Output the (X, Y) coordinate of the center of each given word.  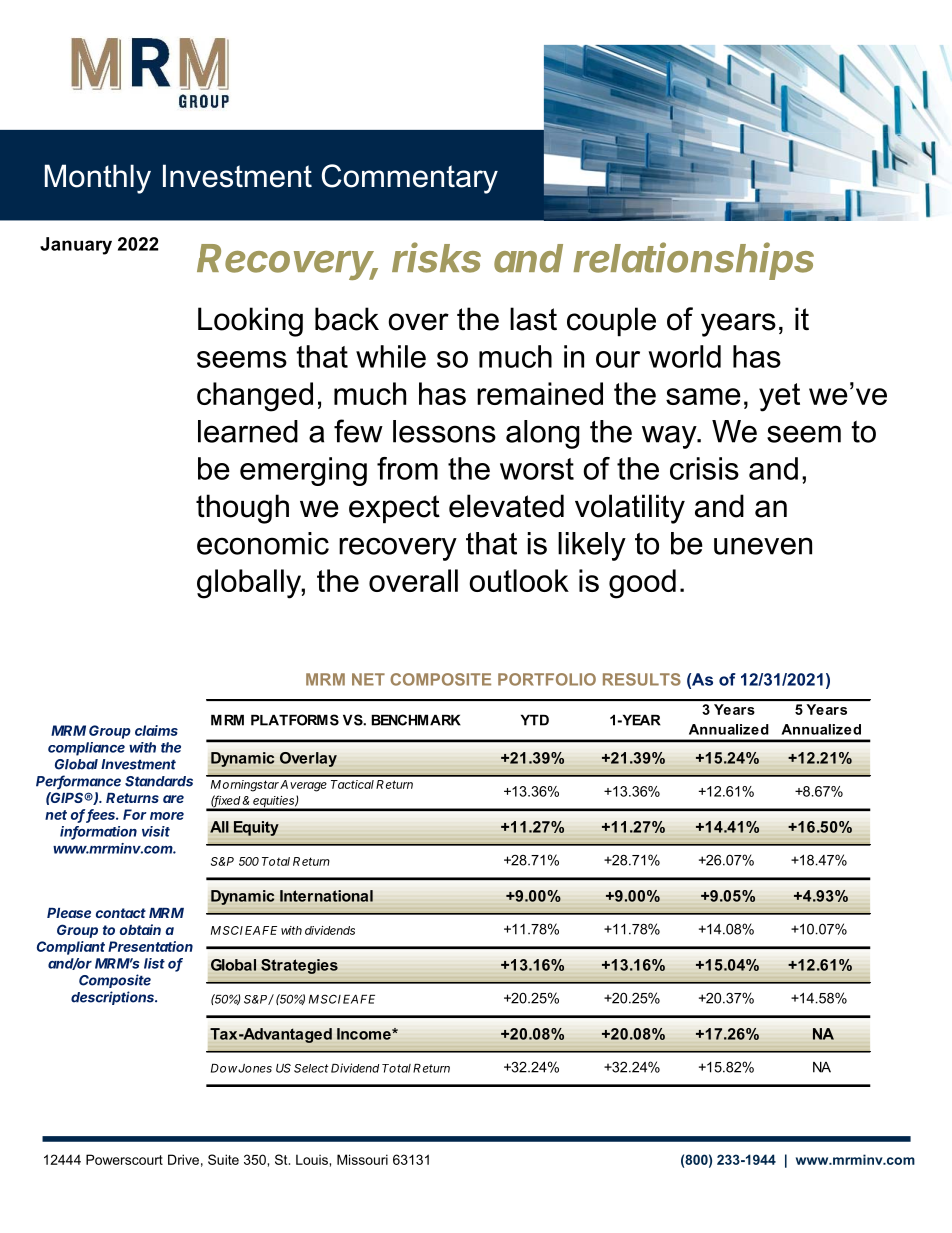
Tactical (352, 784)
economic (263, 543)
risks (436, 257)
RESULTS (642, 679)
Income (365, 1034)
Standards (159, 781)
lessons (444, 431)
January (76, 246)
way (670, 437)
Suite (223, 1159)
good (642, 584)
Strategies (299, 966)
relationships (693, 261)
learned (248, 431)
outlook (519, 580)
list (154, 963)
